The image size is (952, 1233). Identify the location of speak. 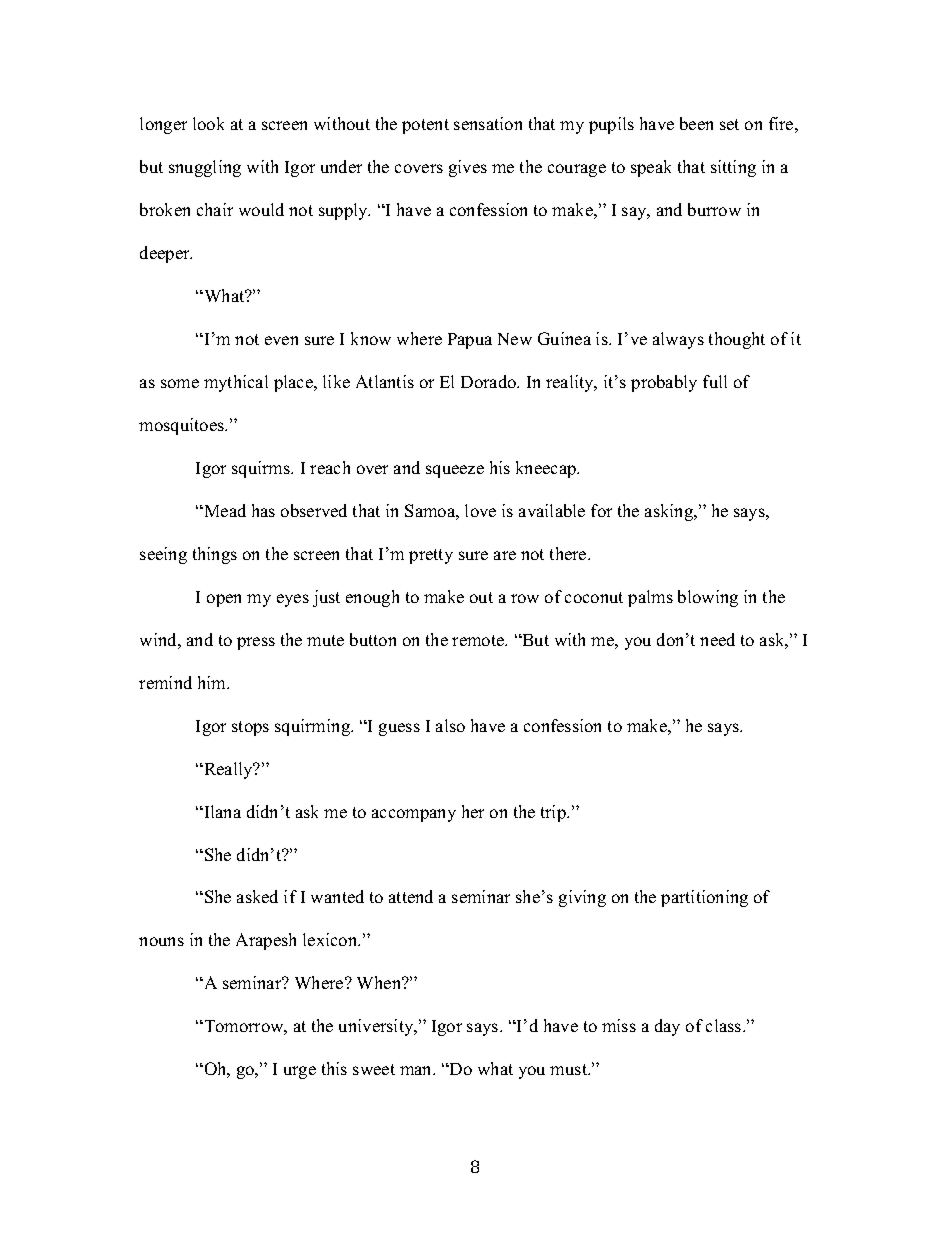
(651, 168).
